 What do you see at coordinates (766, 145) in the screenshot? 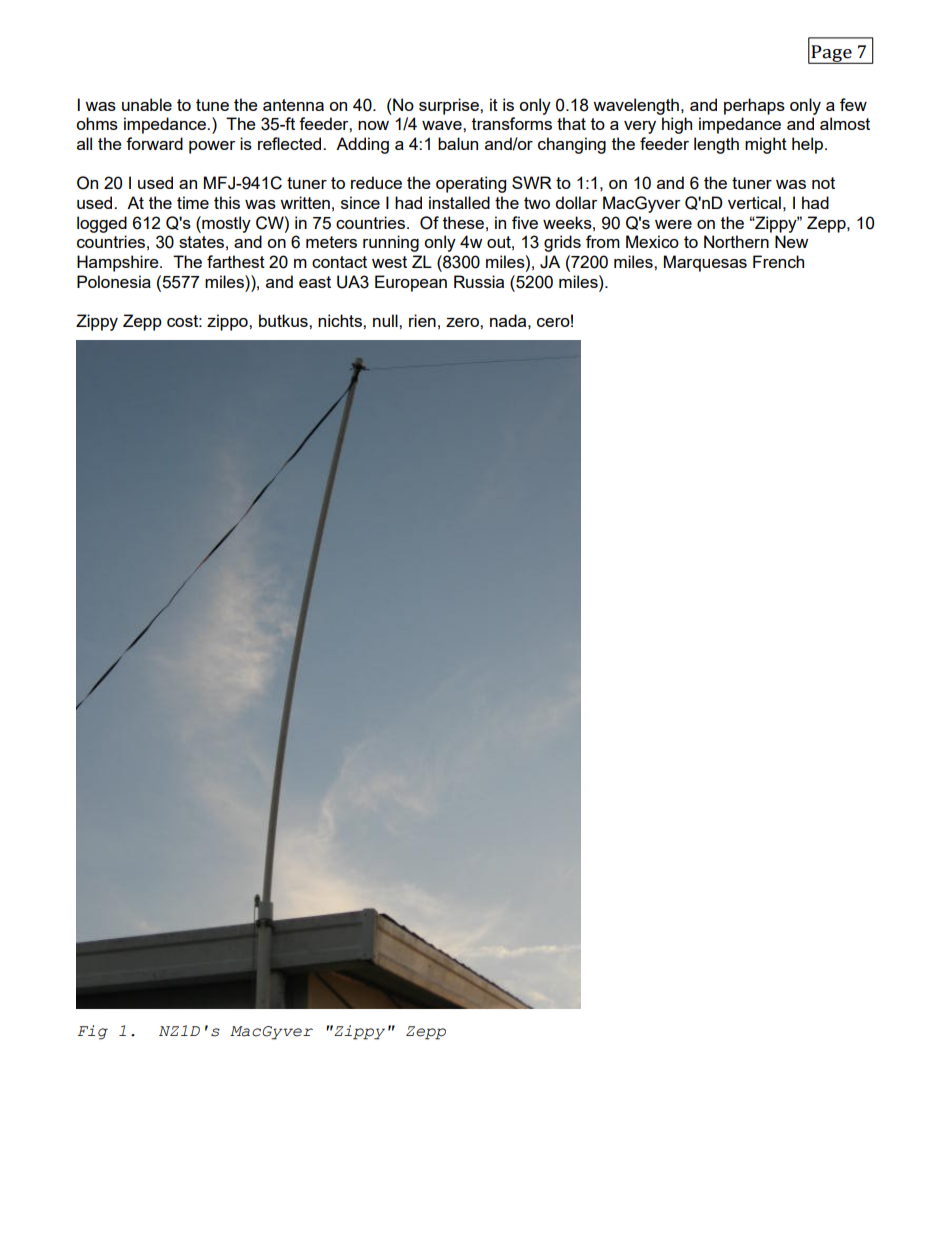
I see `might` at bounding box center [766, 145].
